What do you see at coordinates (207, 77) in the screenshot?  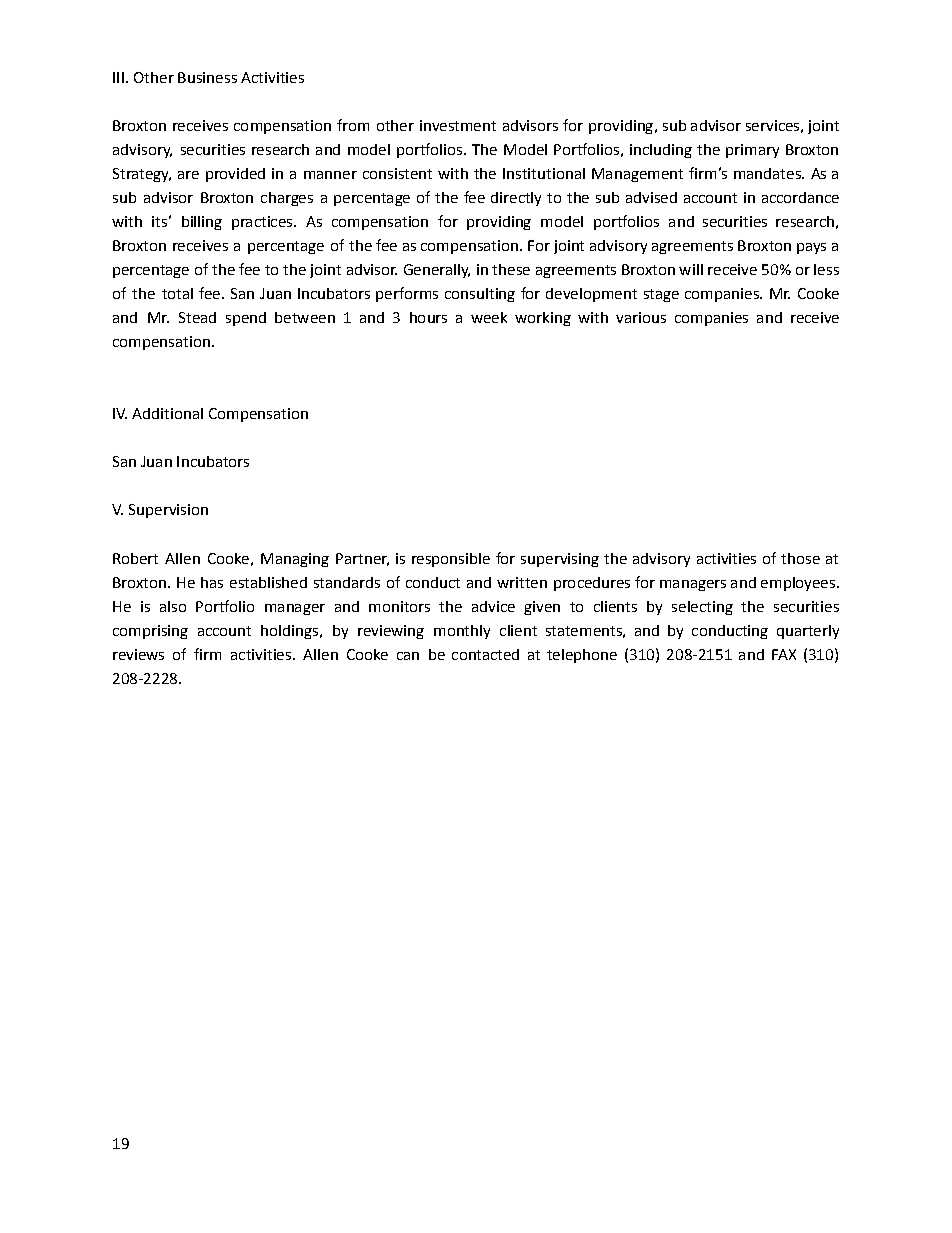 I see `Business` at bounding box center [207, 77].
